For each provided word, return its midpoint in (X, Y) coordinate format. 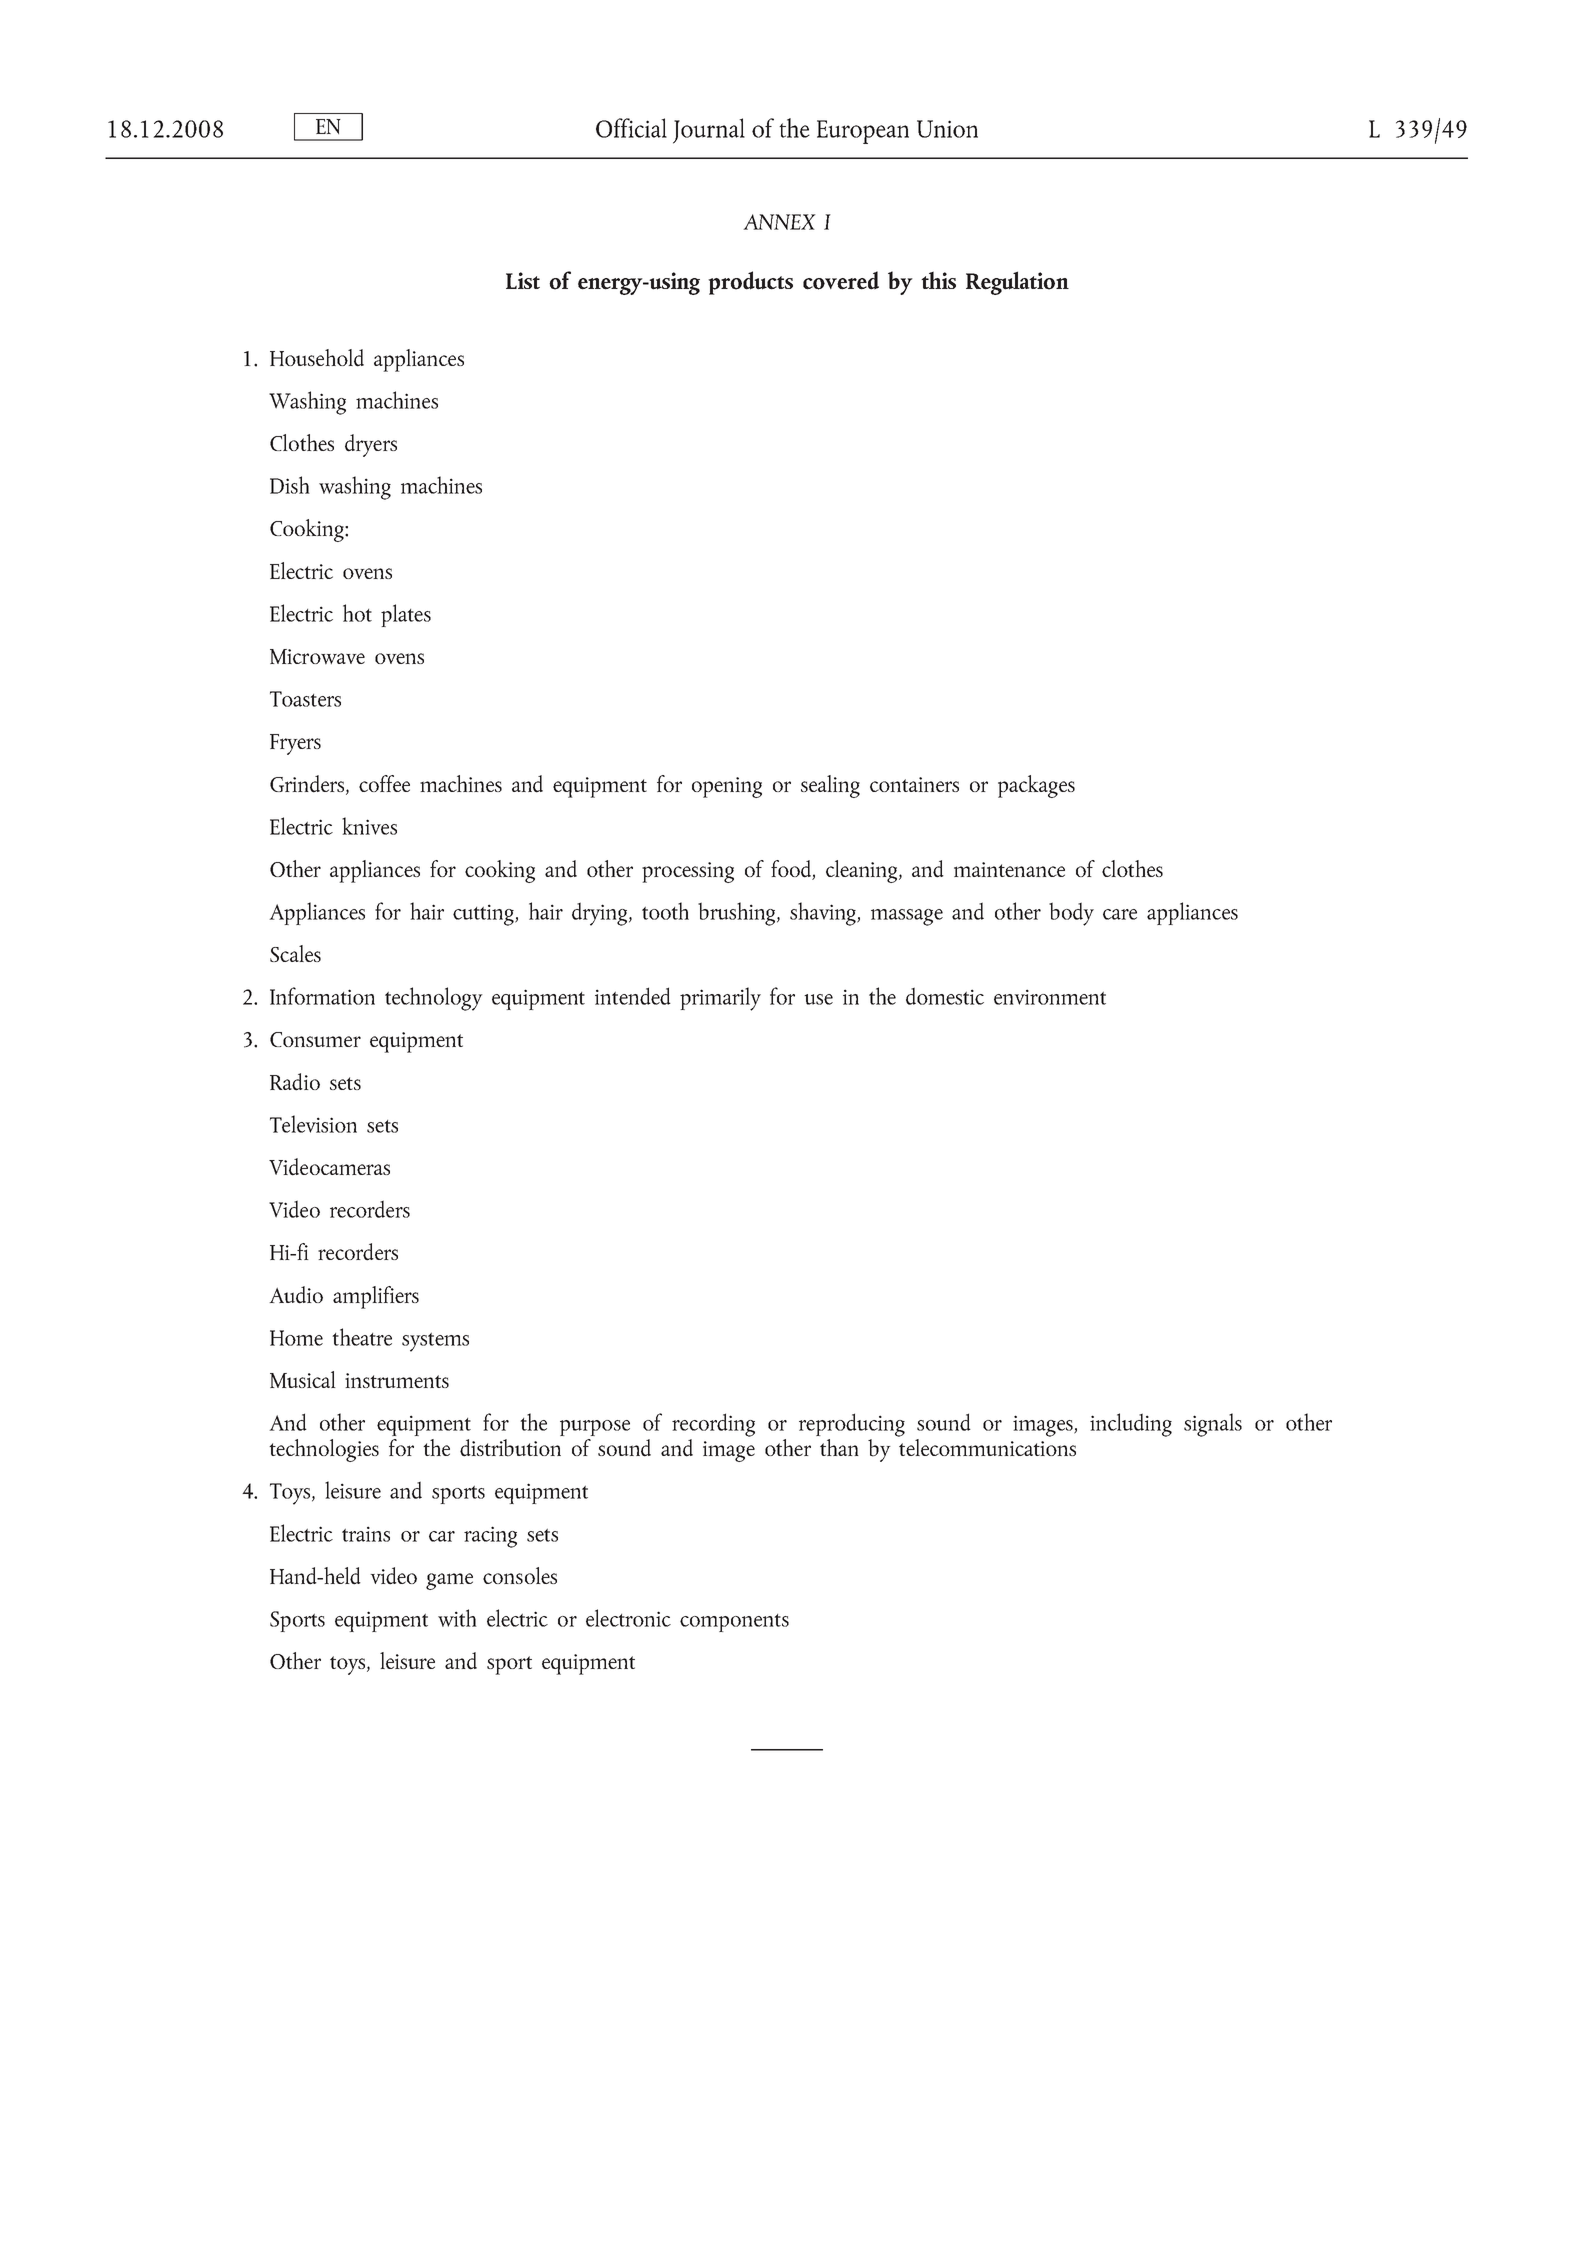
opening (727, 787)
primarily (720, 999)
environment (1050, 997)
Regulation (1017, 283)
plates (406, 615)
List (523, 280)
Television (313, 1124)
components (734, 1623)
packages (1036, 786)
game (449, 1581)
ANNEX (779, 222)
